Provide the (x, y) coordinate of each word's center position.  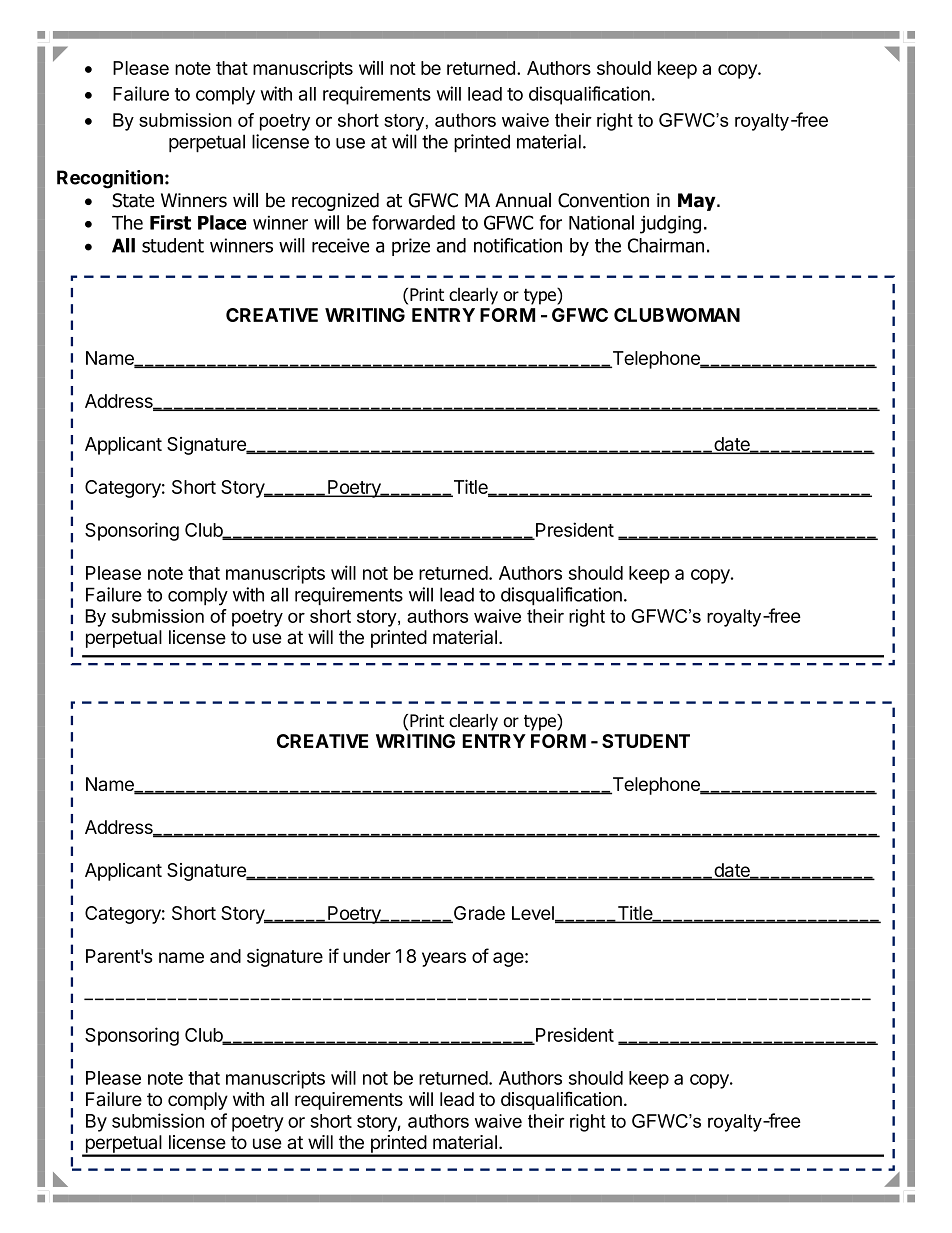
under (367, 956)
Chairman (666, 245)
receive (340, 245)
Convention (603, 200)
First (170, 222)
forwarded (413, 222)
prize (411, 247)
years (444, 959)
